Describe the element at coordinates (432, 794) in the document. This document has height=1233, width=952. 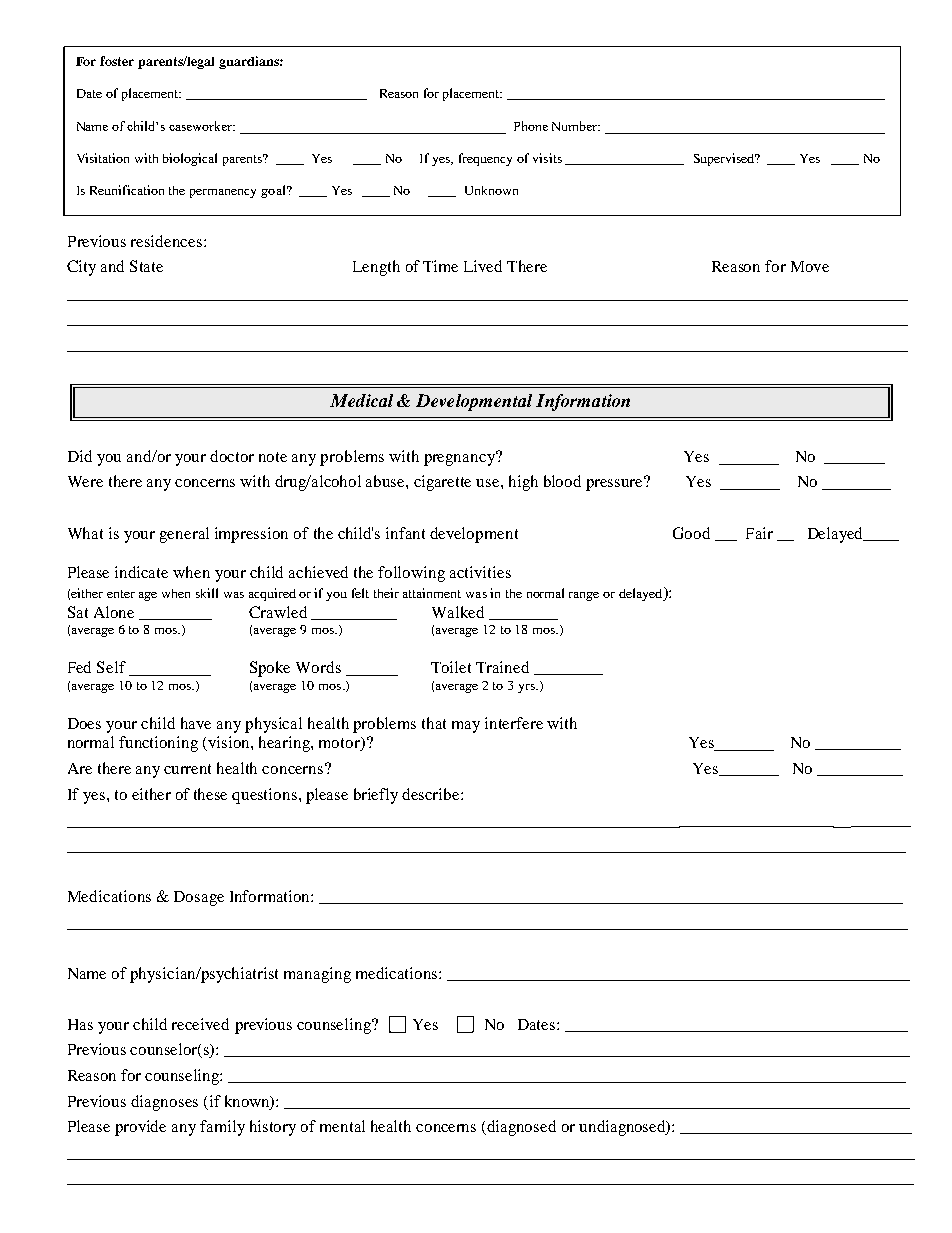
I see `describe` at that location.
